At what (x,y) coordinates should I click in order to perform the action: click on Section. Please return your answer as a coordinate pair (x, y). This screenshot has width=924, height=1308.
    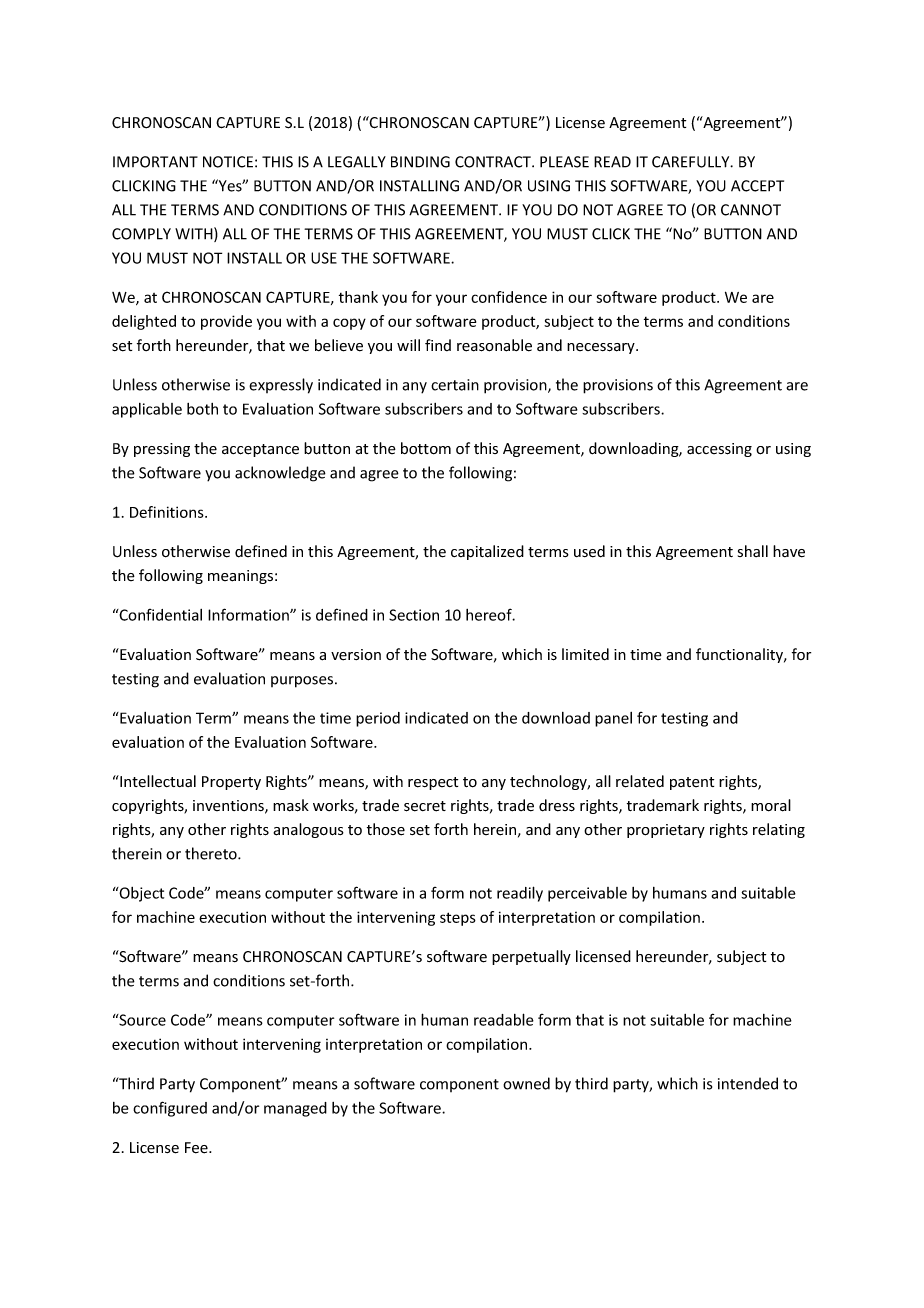
    Looking at the image, I should click on (414, 615).
